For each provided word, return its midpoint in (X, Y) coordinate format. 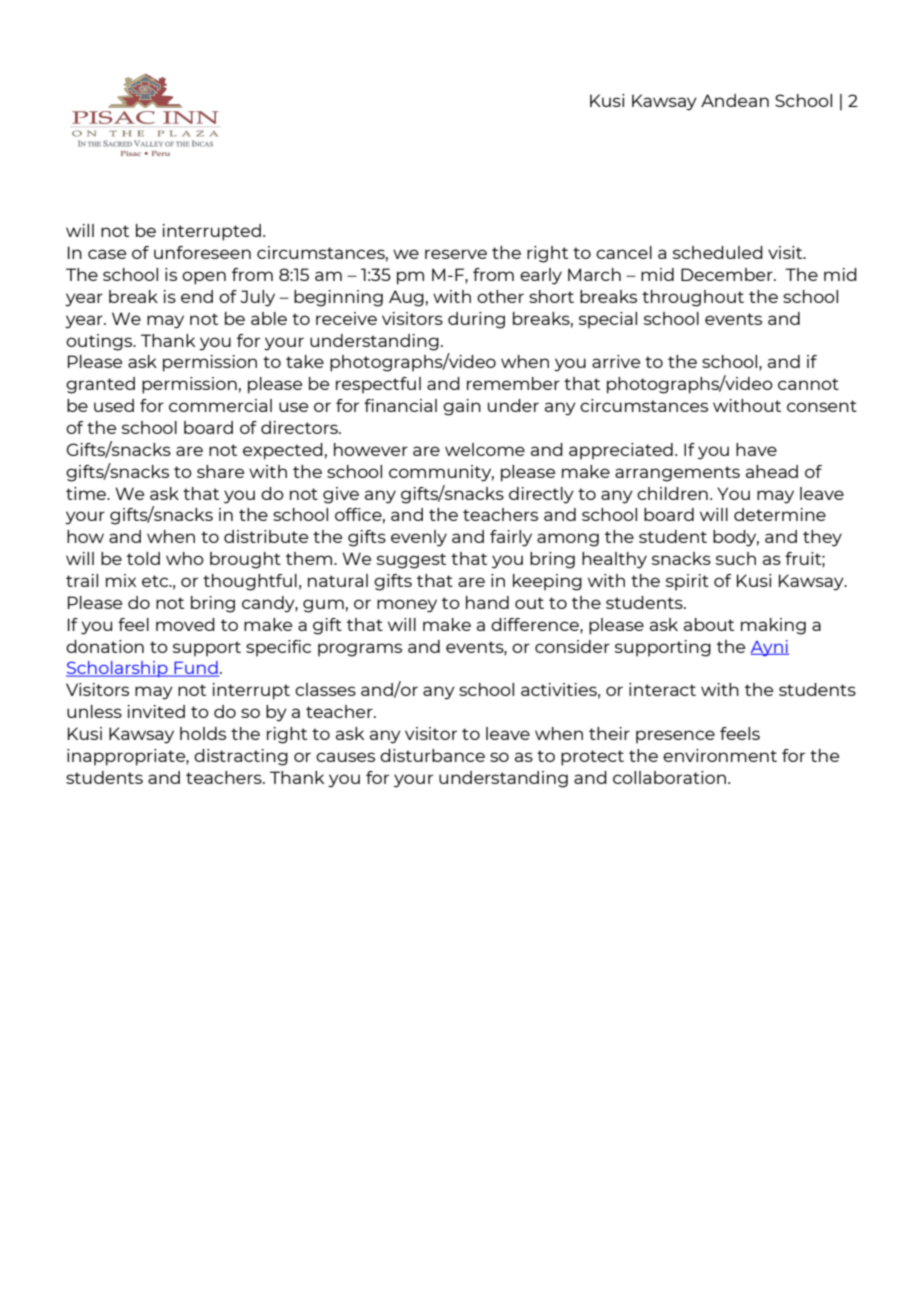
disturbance (432, 755)
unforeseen (202, 252)
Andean (735, 100)
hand (487, 602)
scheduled (718, 252)
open (204, 278)
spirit (687, 582)
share (220, 471)
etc (156, 581)
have (756, 449)
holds (203, 733)
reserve (456, 254)
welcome (485, 449)
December (728, 274)
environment (720, 755)
